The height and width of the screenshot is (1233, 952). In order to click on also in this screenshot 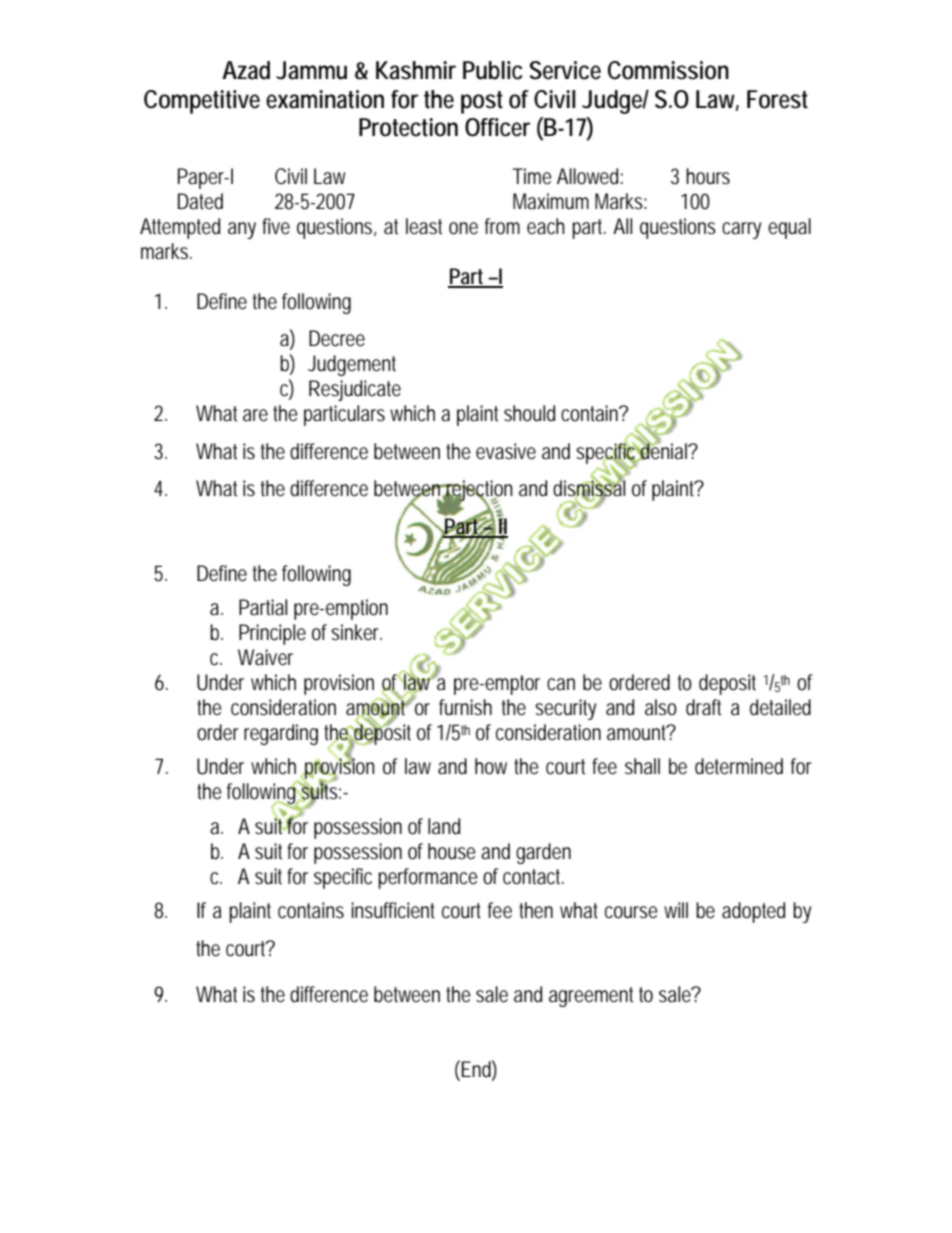, I will do `click(661, 707)`.
